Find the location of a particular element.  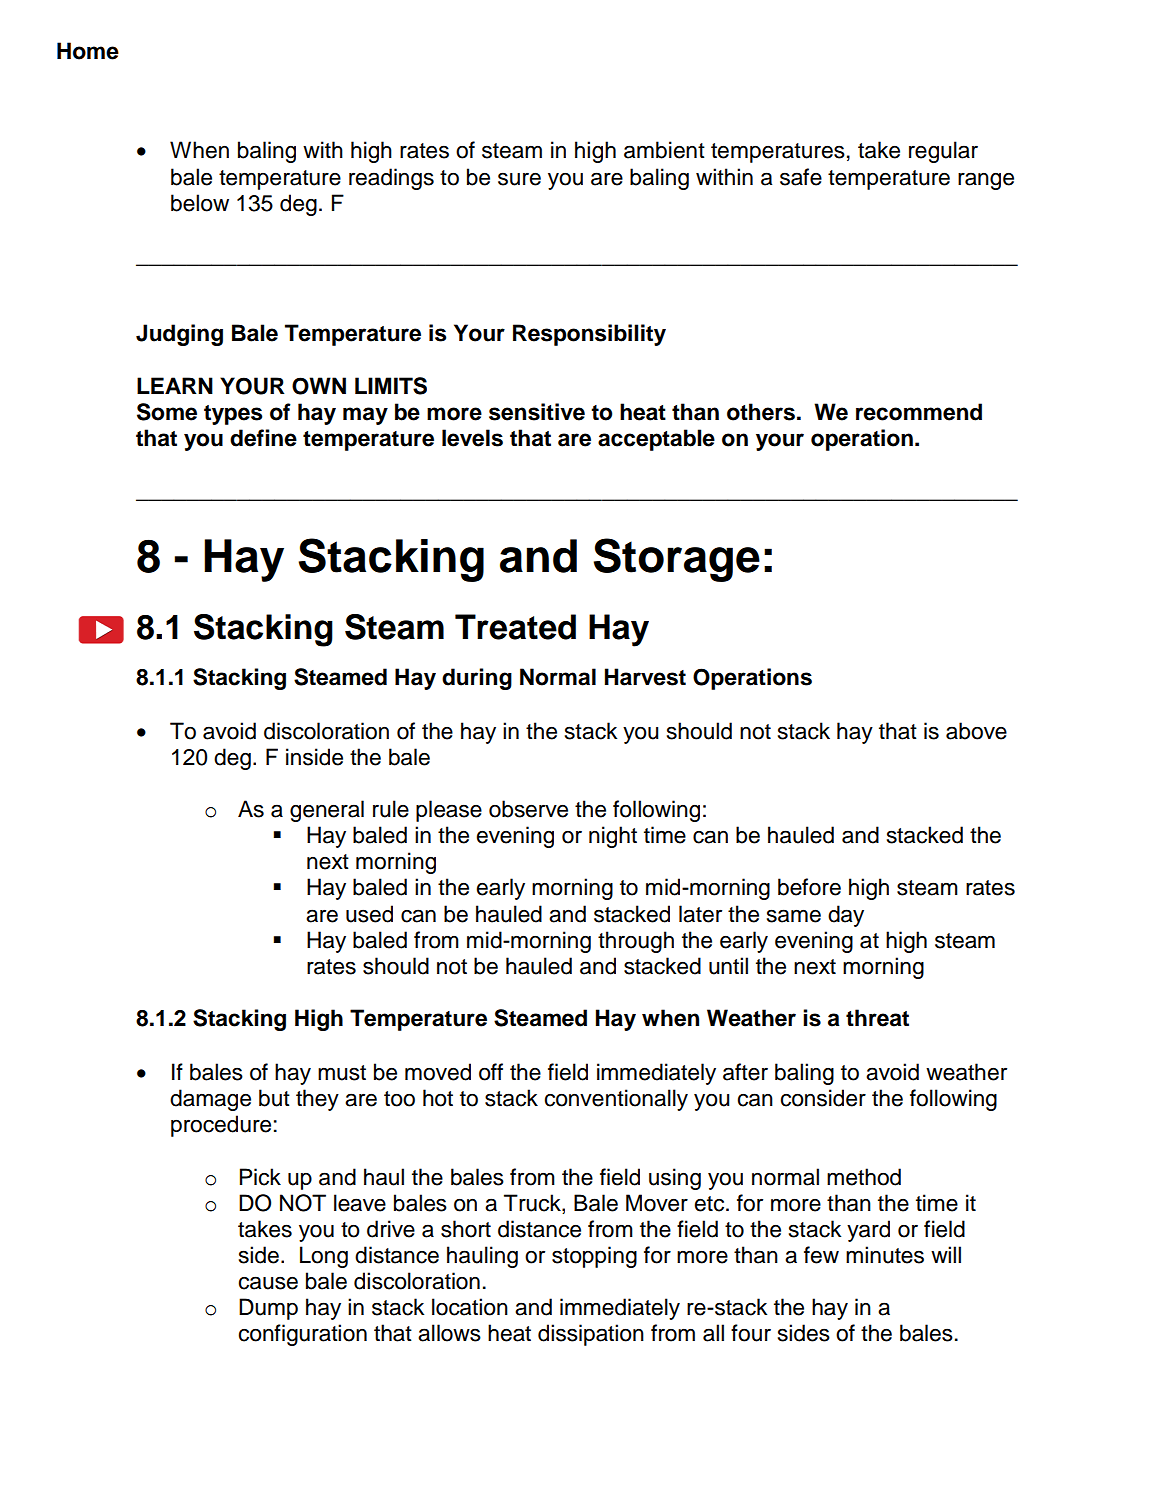

above is located at coordinates (976, 731).
